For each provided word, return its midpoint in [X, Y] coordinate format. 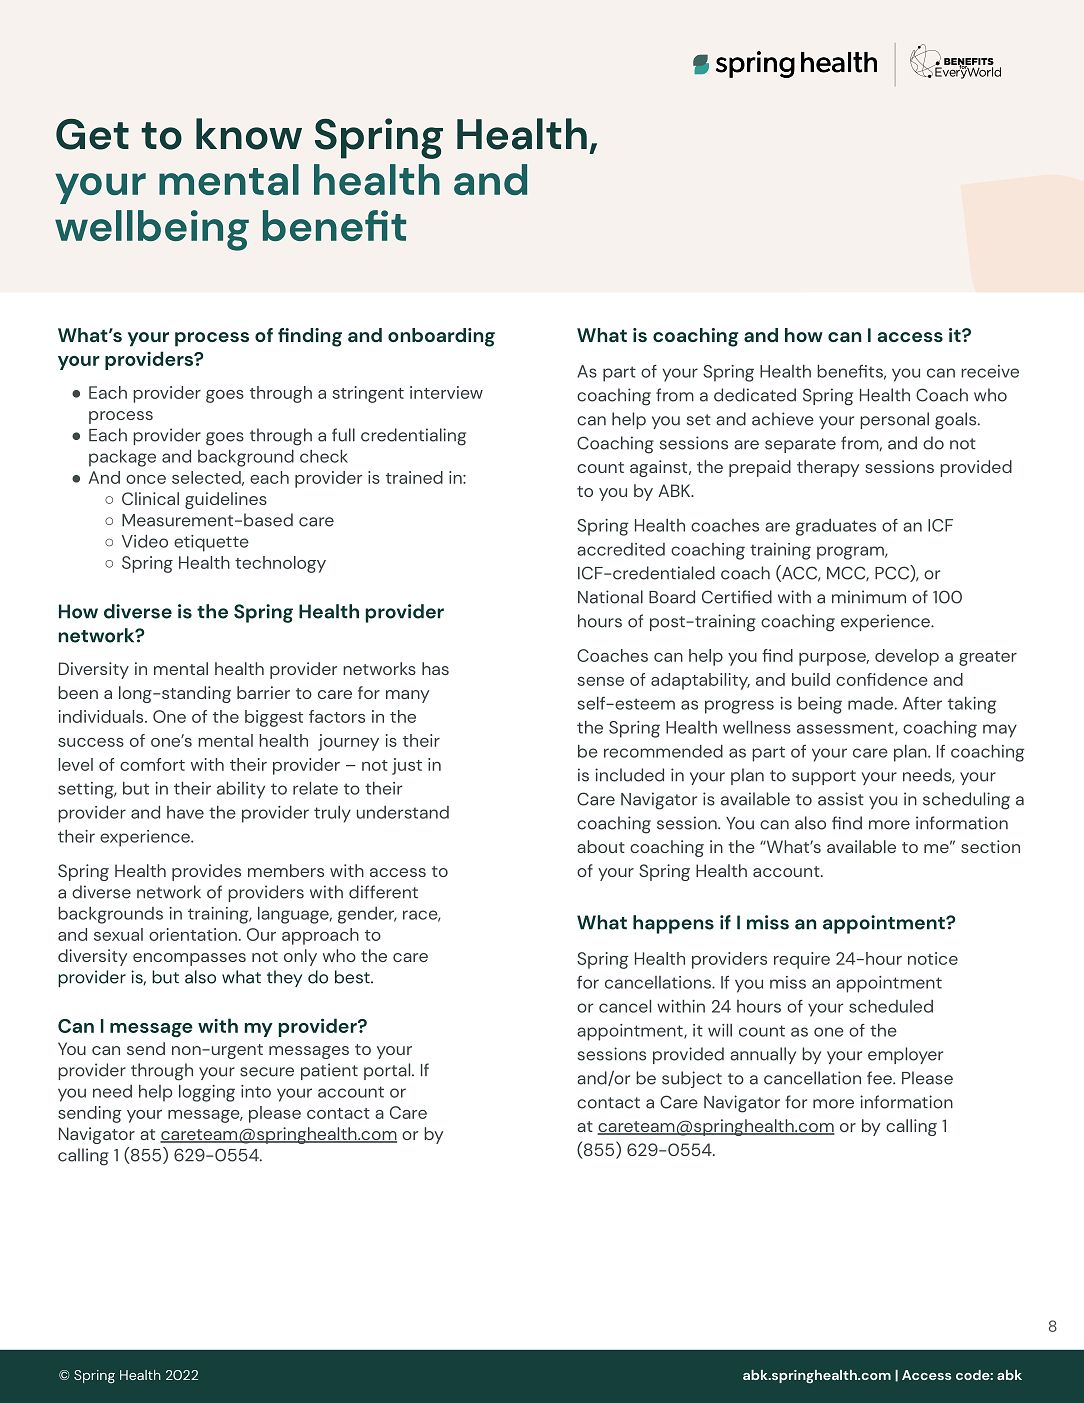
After [922, 703]
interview [446, 392]
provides [206, 872]
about [601, 846]
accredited [621, 549]
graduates [836, 527]
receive [990, 371]
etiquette [211, 543]
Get [92, 134]
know [249, 134]
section [990, 846]
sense [600, 681]
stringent [368, 394]
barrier [263, 692]
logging [207, 1093]
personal [894, 420]
